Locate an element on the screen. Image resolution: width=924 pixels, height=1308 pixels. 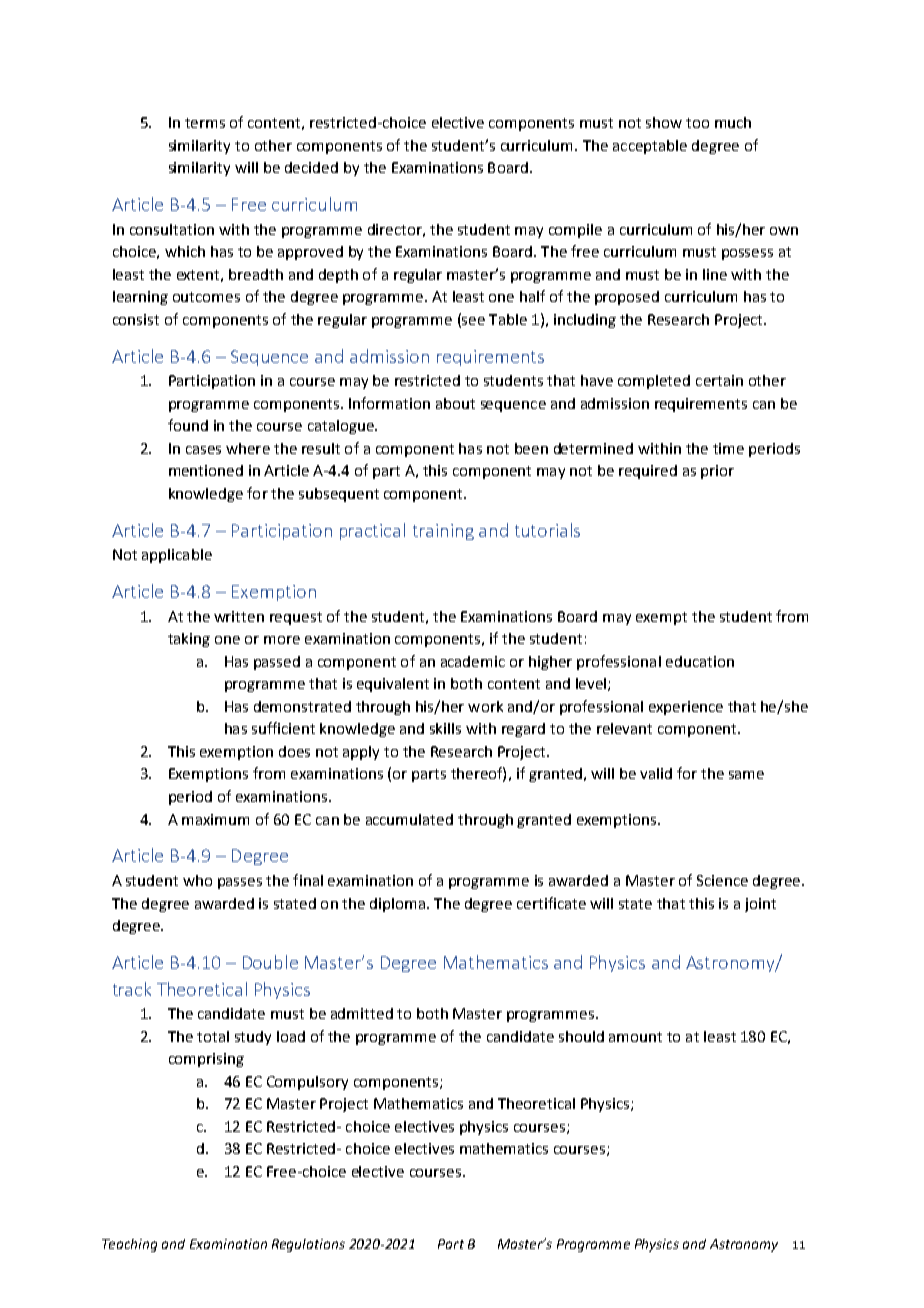
Double is located at coordinates (270, 962).
